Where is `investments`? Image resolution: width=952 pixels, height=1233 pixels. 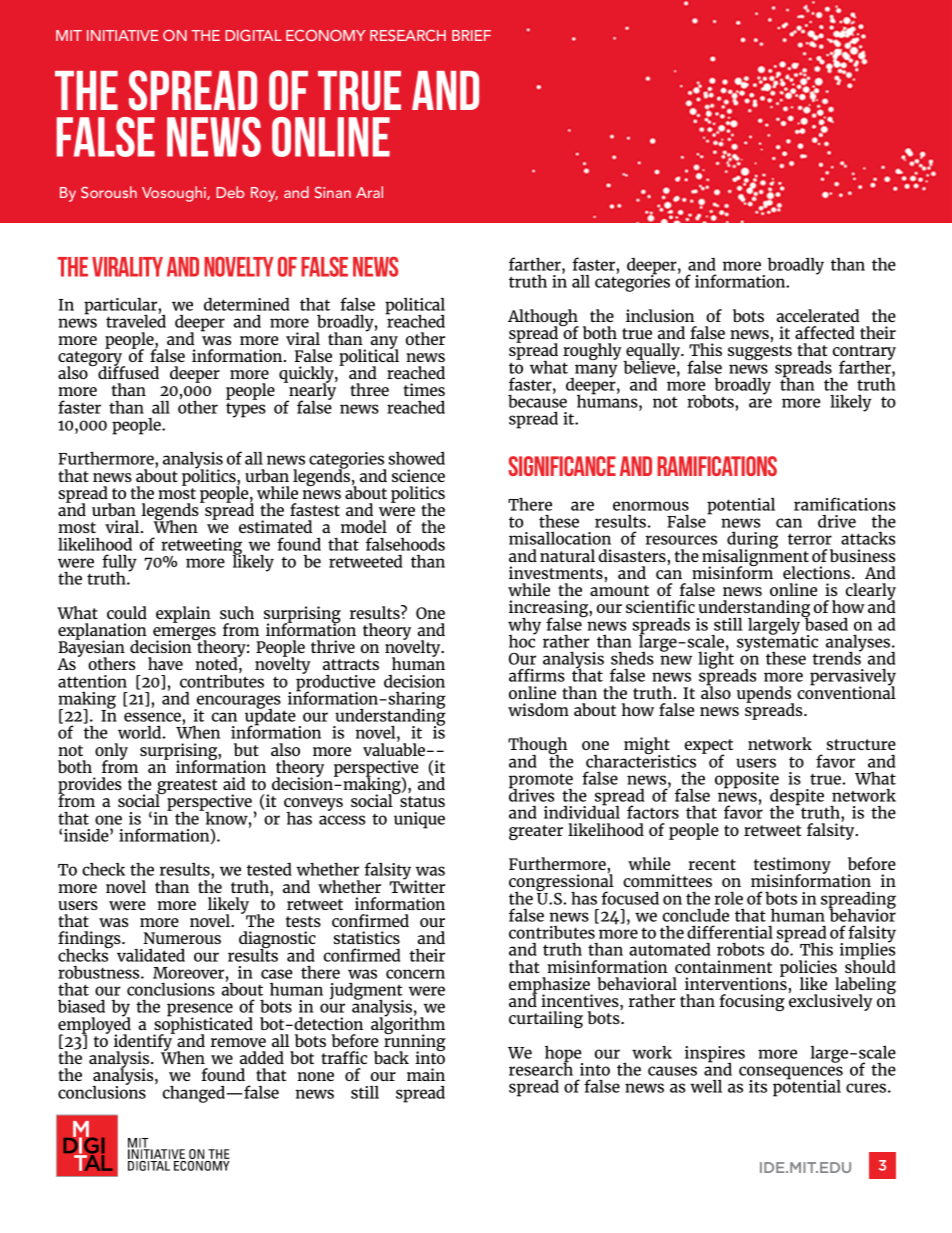 investments is located at coordinates (556, 572).
